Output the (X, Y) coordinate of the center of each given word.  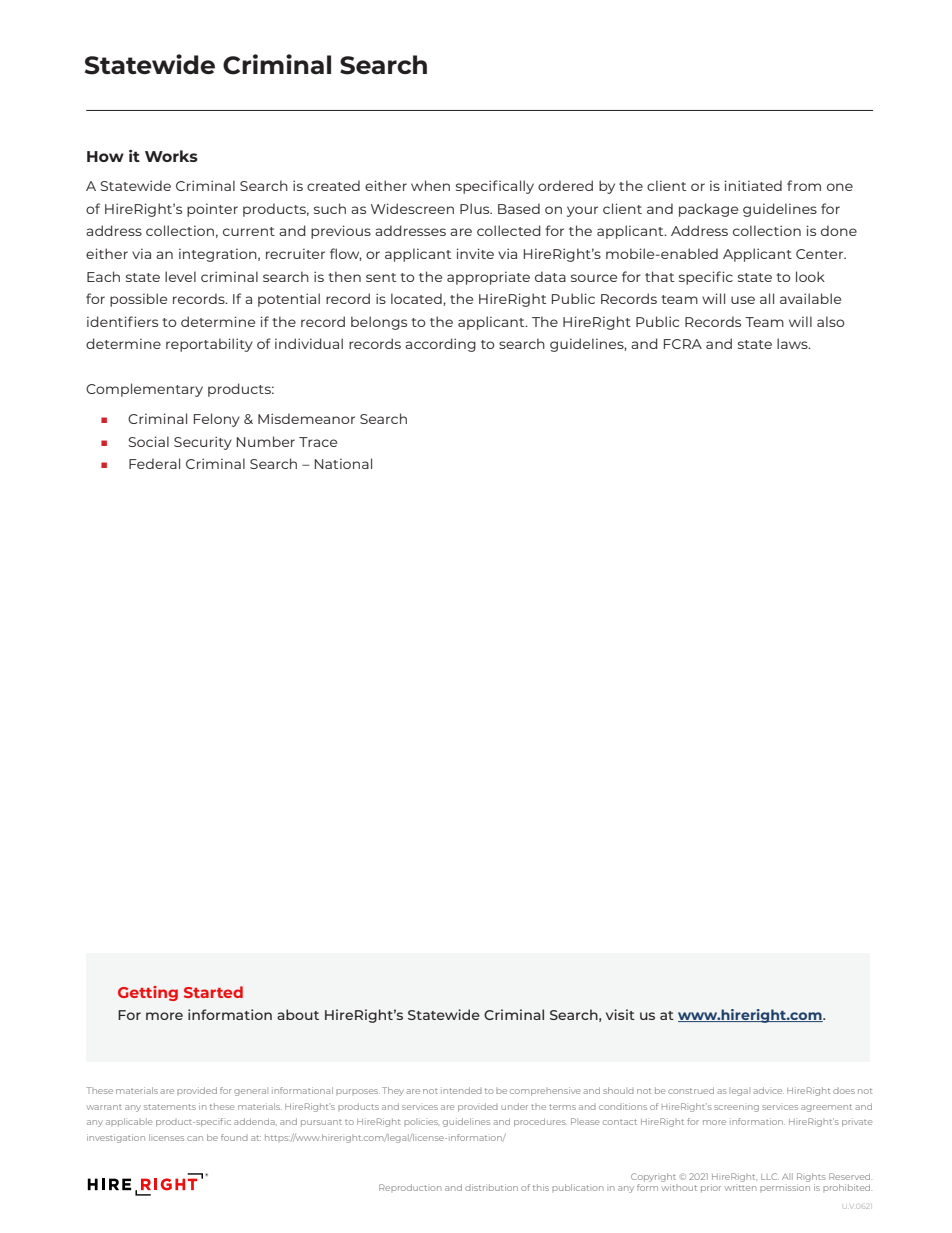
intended (461, 1090)
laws (793, 343)
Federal (154, 463)
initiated (753, 185)
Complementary (144, 390)
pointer (212, 210)
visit (620, 1014)
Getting (148, 993)
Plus (476, 208)
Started (213, 992)
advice (768, 1090)
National (343, 463)
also (831, 321)
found (234, 1137)
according (440, 345)
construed (691, 1090)
